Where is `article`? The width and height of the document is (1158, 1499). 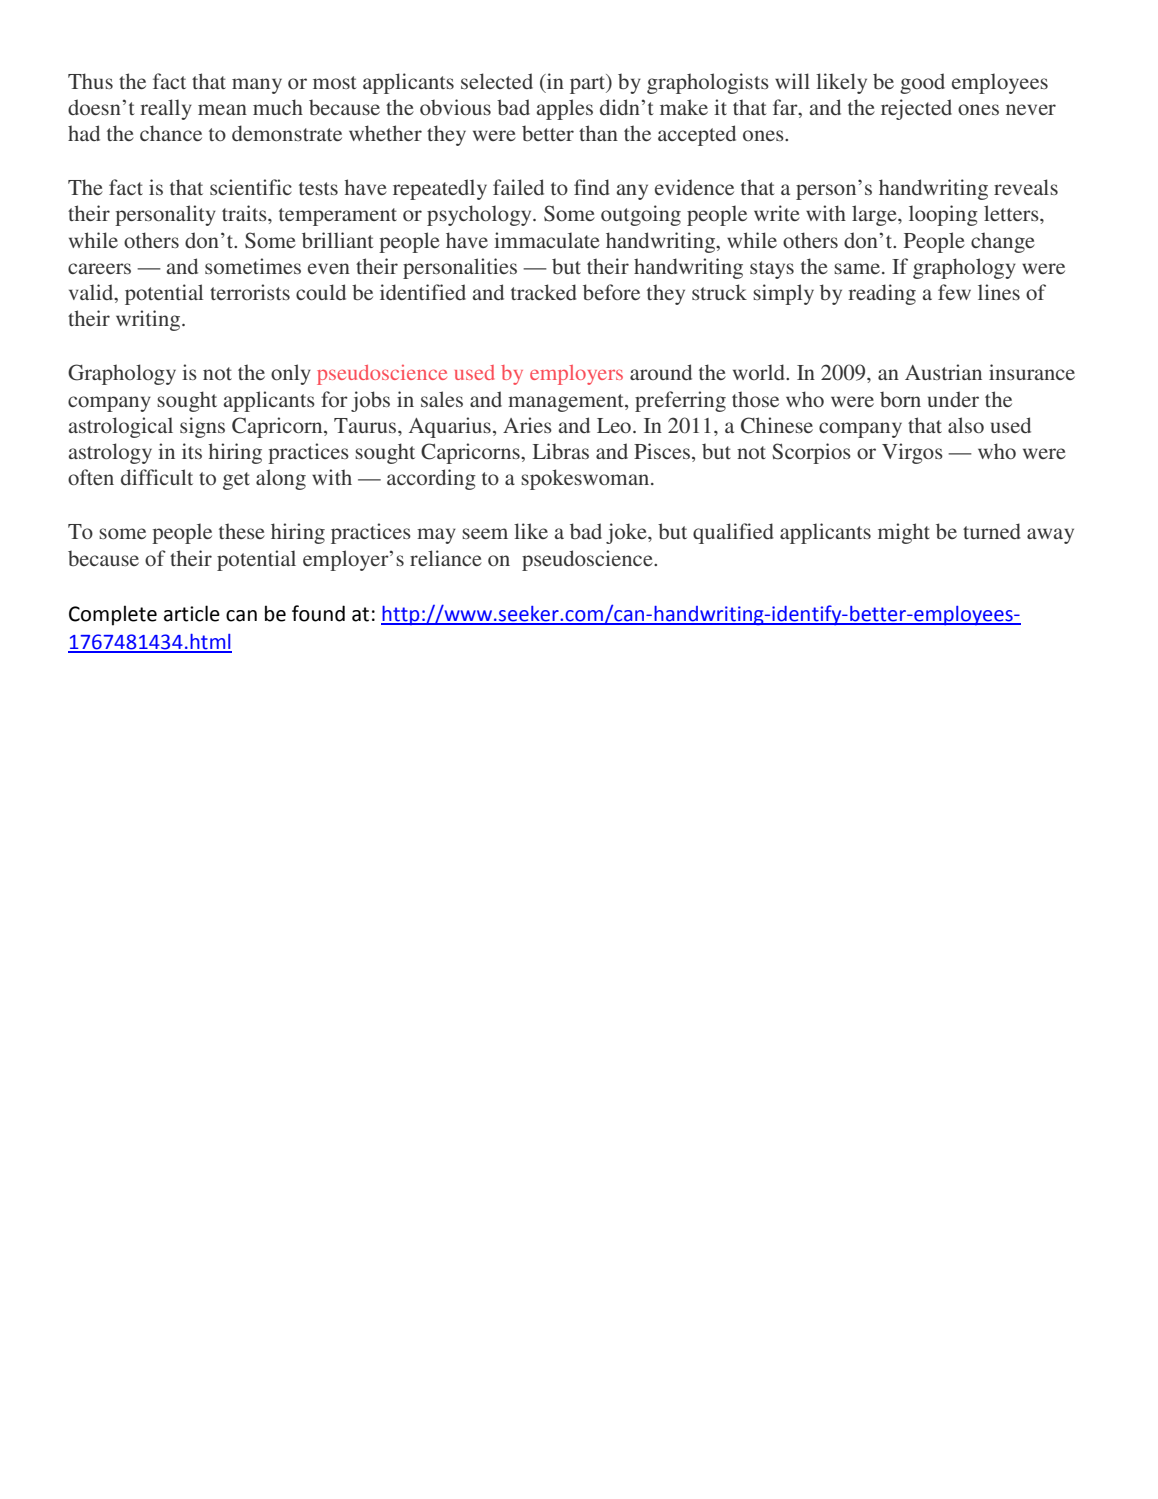
article is located at coordinates (192, 613).
